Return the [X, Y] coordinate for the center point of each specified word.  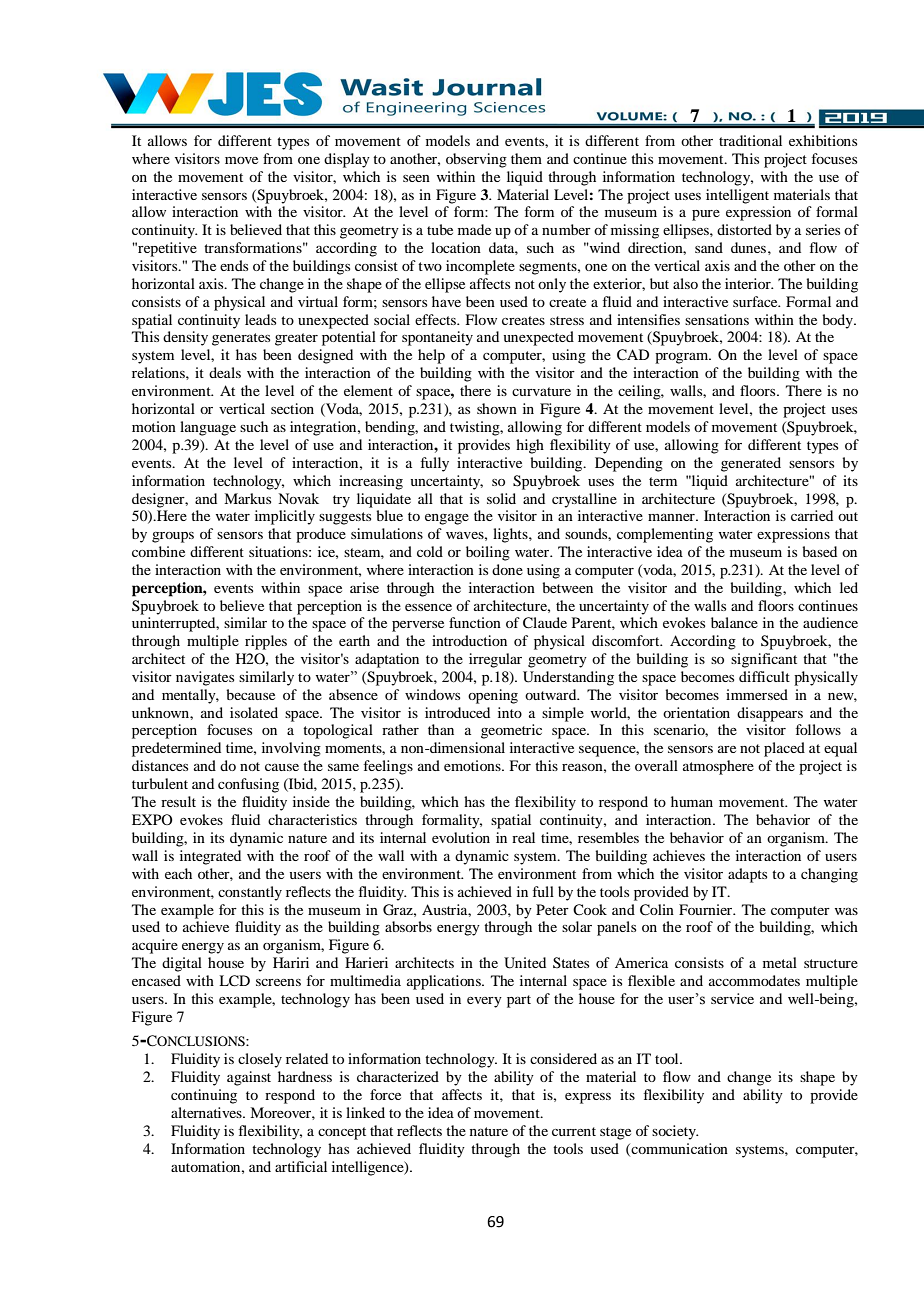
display [347, 160]
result [178, 801]
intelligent [737, 196]
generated [751, 464]
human [692, 801]
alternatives [207, 1112]
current [574, 1131]
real [523, 837]
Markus [247, 498]
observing [476, 160]
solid [501, 498]
